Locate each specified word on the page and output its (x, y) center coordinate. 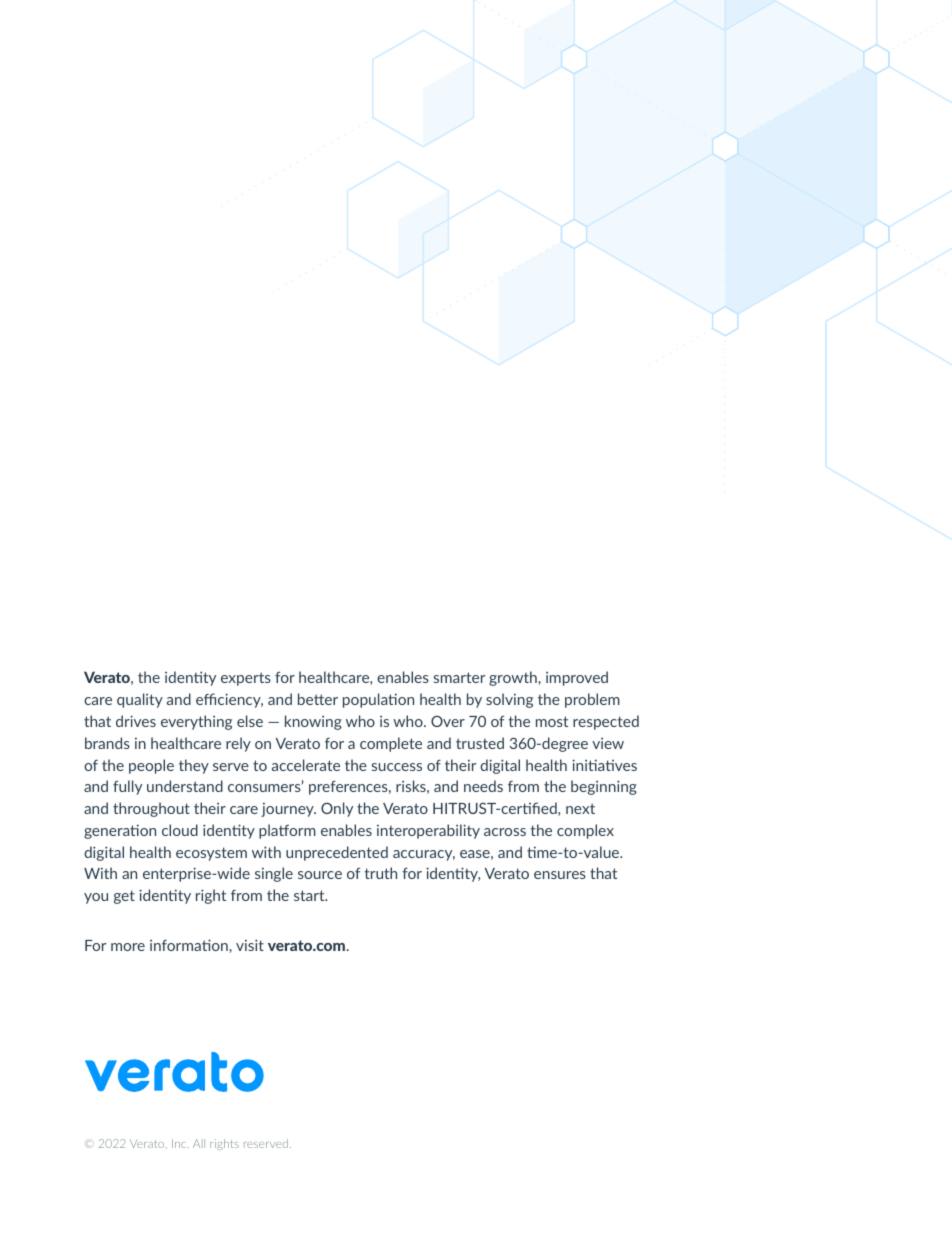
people (151, 766)
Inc (180, 1143)
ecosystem (211, 854)
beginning (604, 787)
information (189, 945)
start (310, 895)
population (378, 700)
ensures (560, 875)
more (128, 947)
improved (577, 678)
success (397, 767)
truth (380, 873)
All (199, 1143)
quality (140, 700)
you (96, 898)
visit (250, 945)
